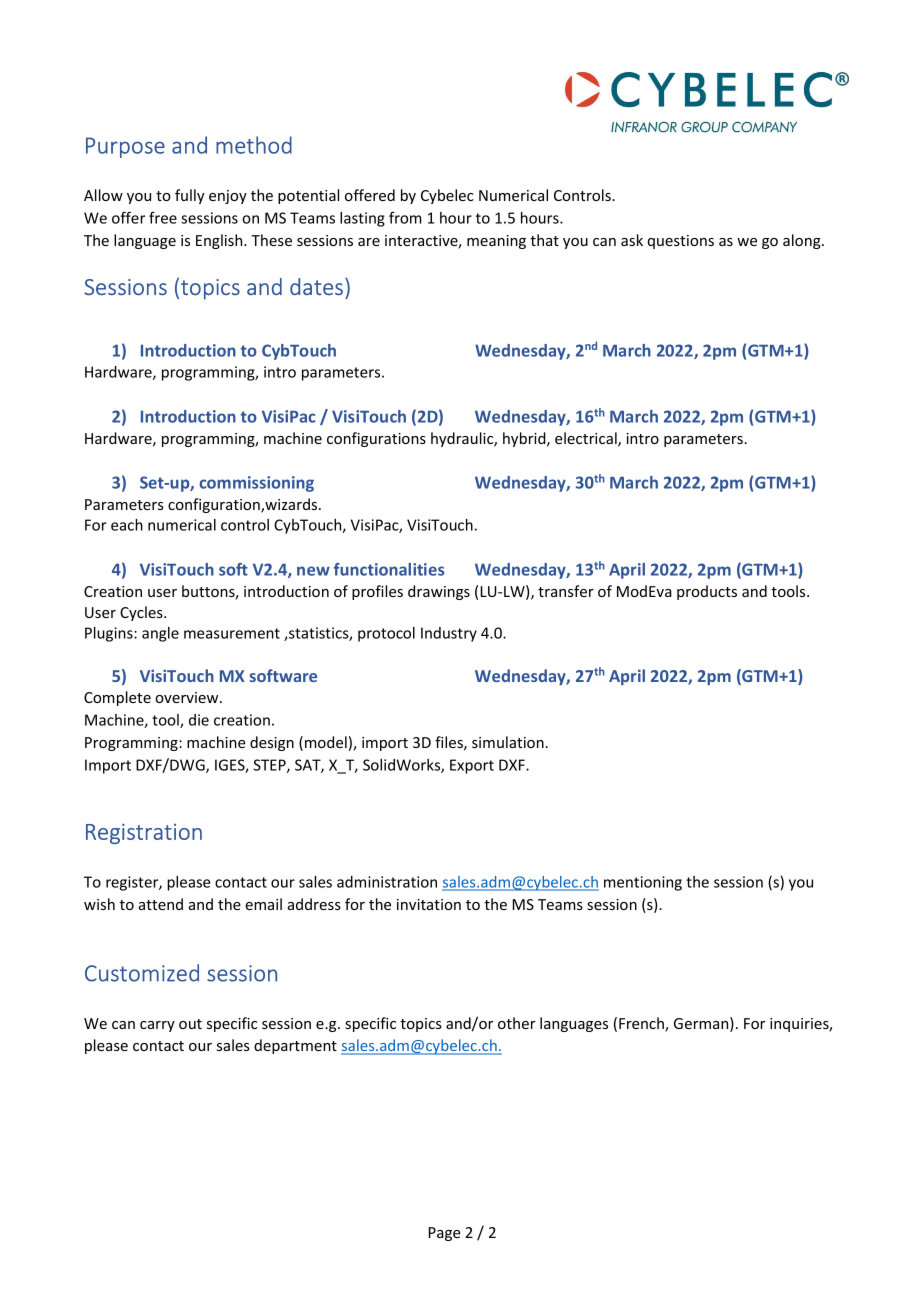  I want to click on functionalities, so click(389, 569).
